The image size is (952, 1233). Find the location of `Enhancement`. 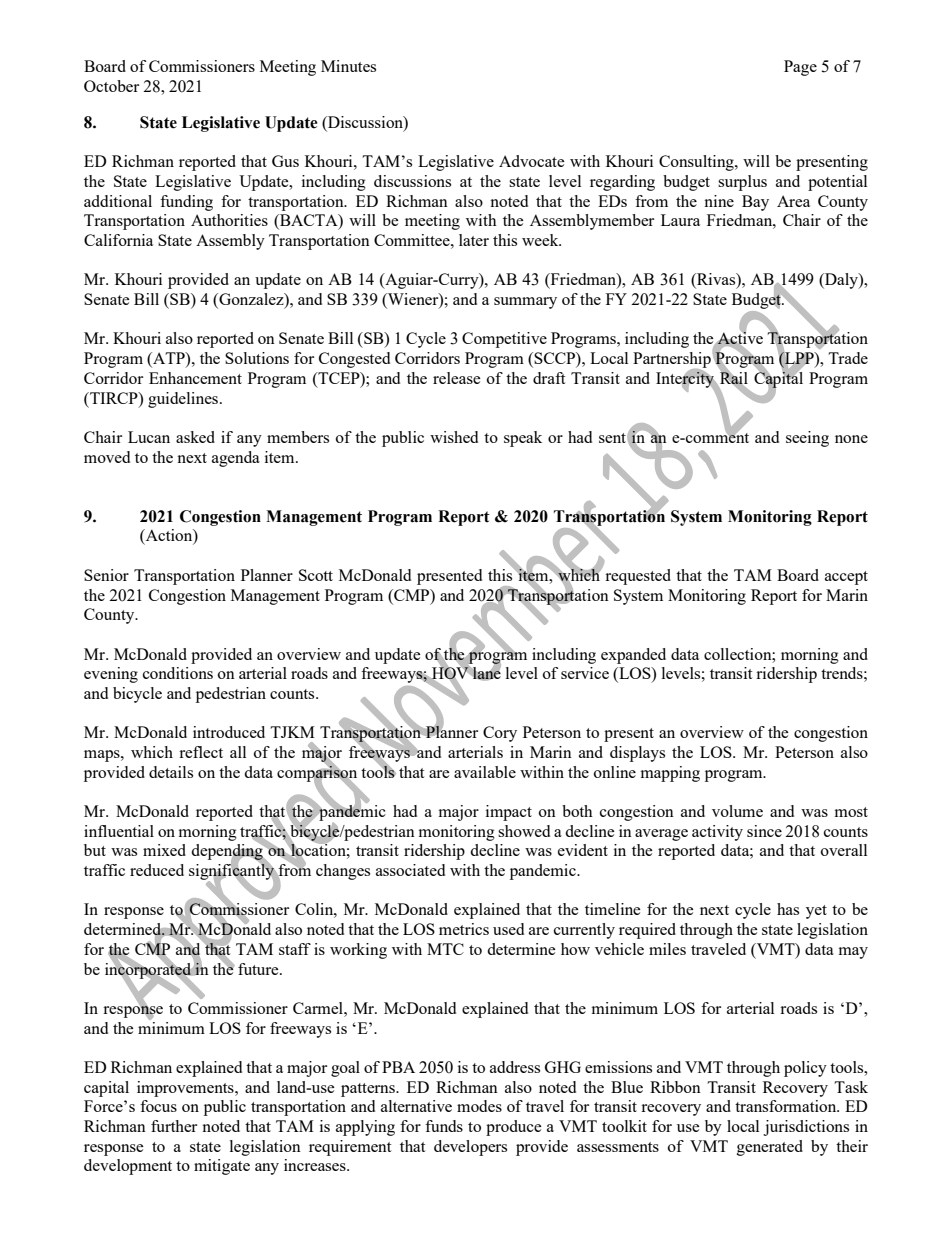

Enhancement is located at coordinates (195, 378).
